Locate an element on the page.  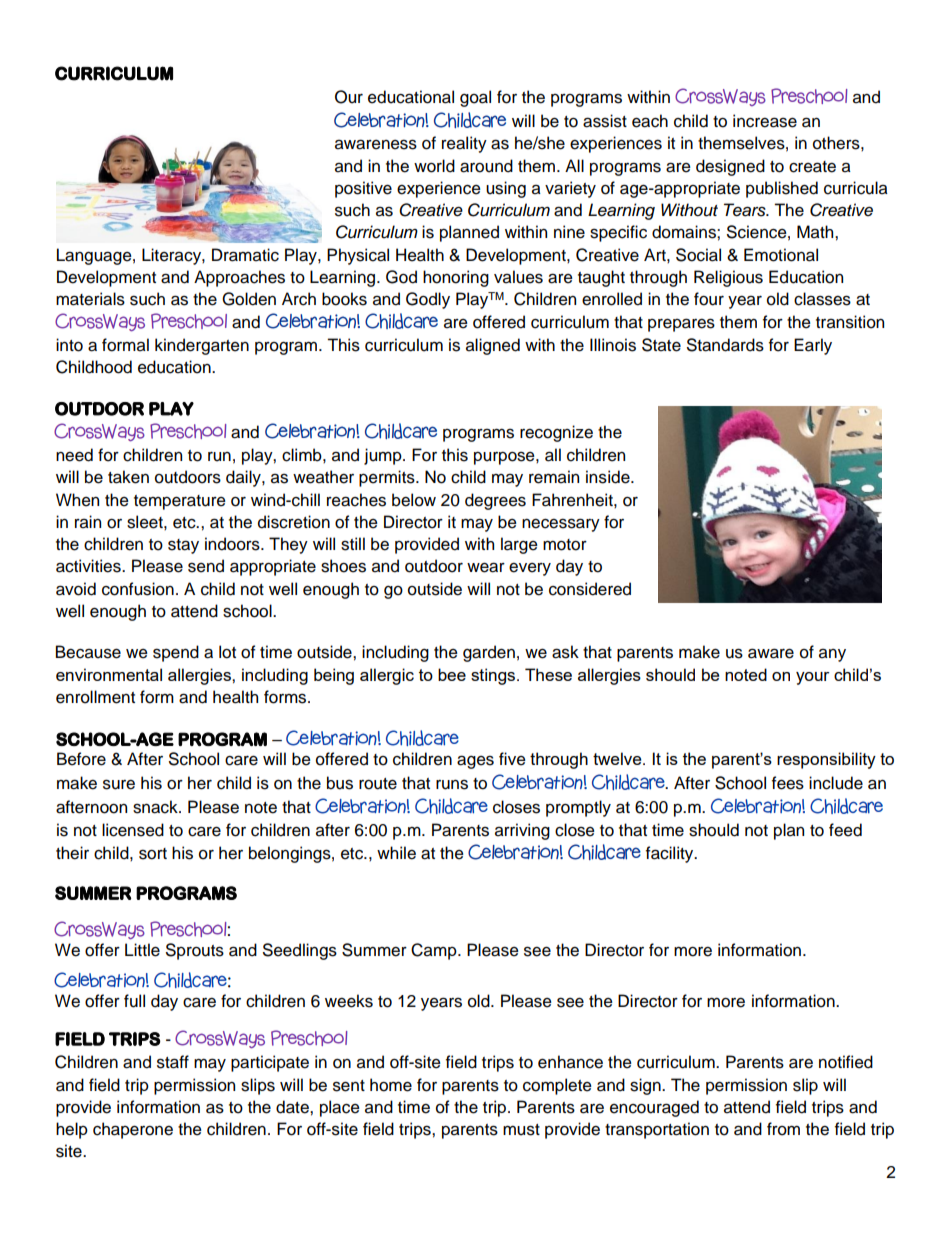
while is located at coordinates (396, 853).
